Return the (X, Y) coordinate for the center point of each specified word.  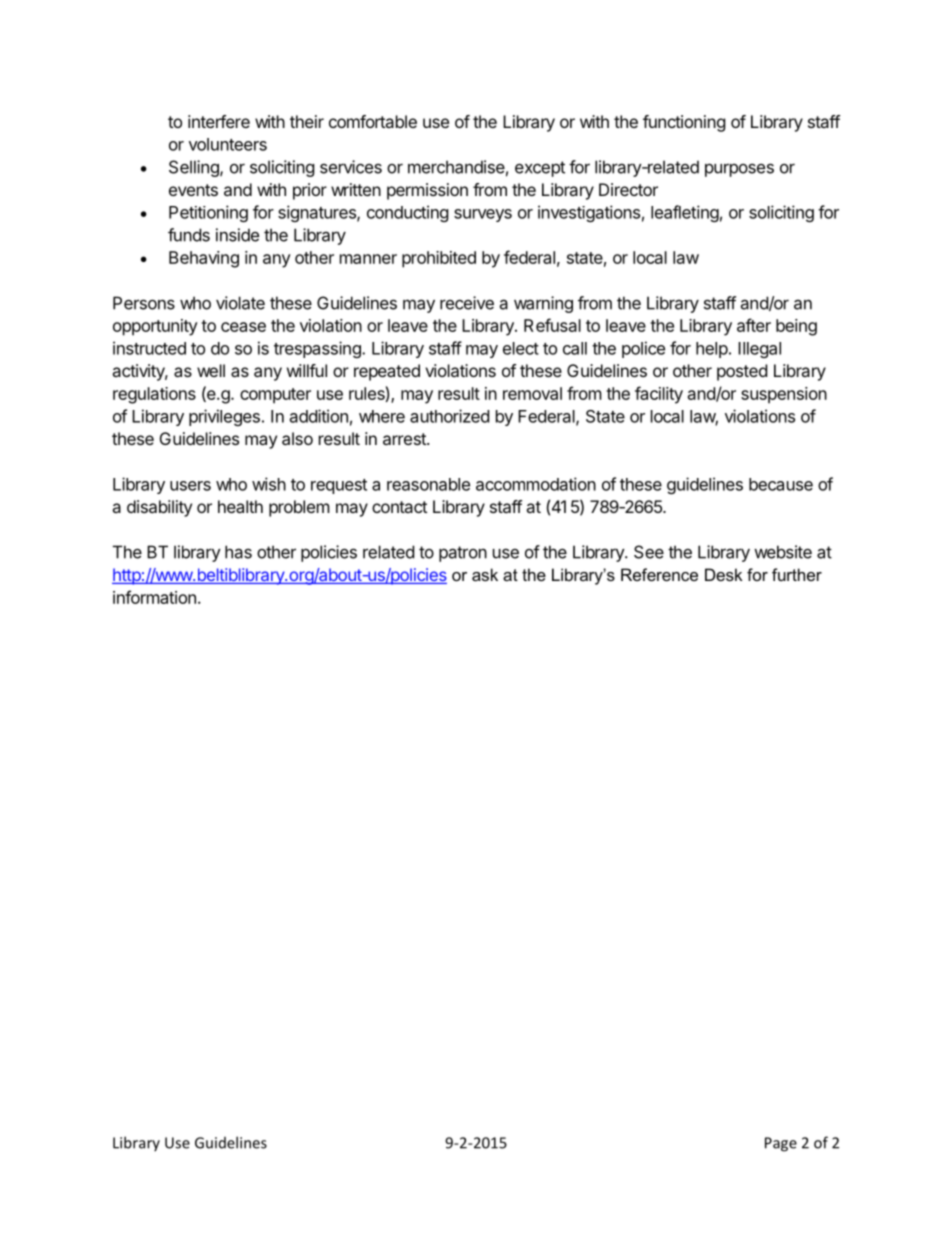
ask (485, 574)
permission (427, 191)
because (781, 484)
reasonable (428, 484)
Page (781, 1144)
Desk (724, 574)
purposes (739, 170)
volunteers (228, 144)
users (190, 486)
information (154, 597)
